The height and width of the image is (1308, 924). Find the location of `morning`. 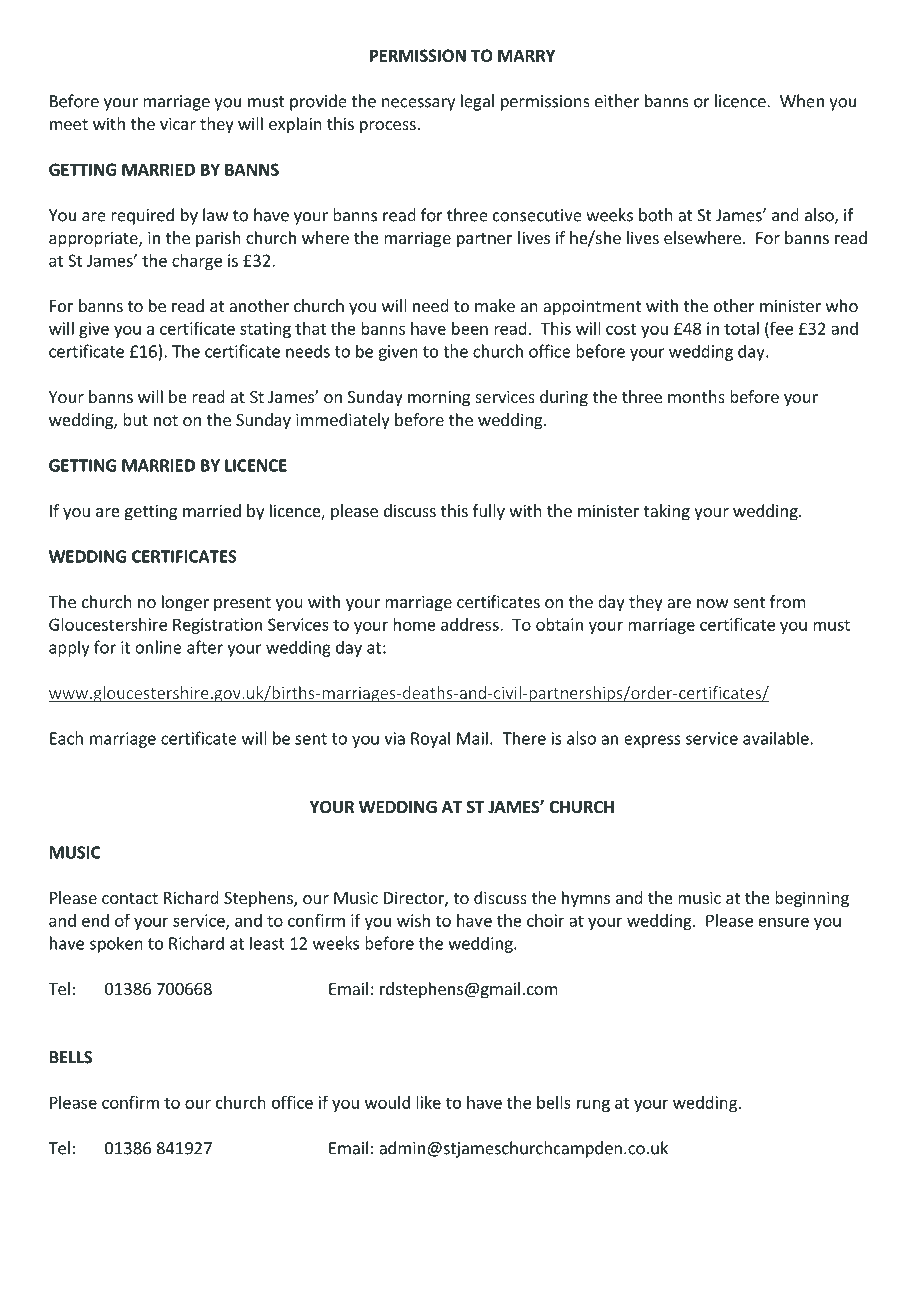

morning is located at coordinates (439, 398).
